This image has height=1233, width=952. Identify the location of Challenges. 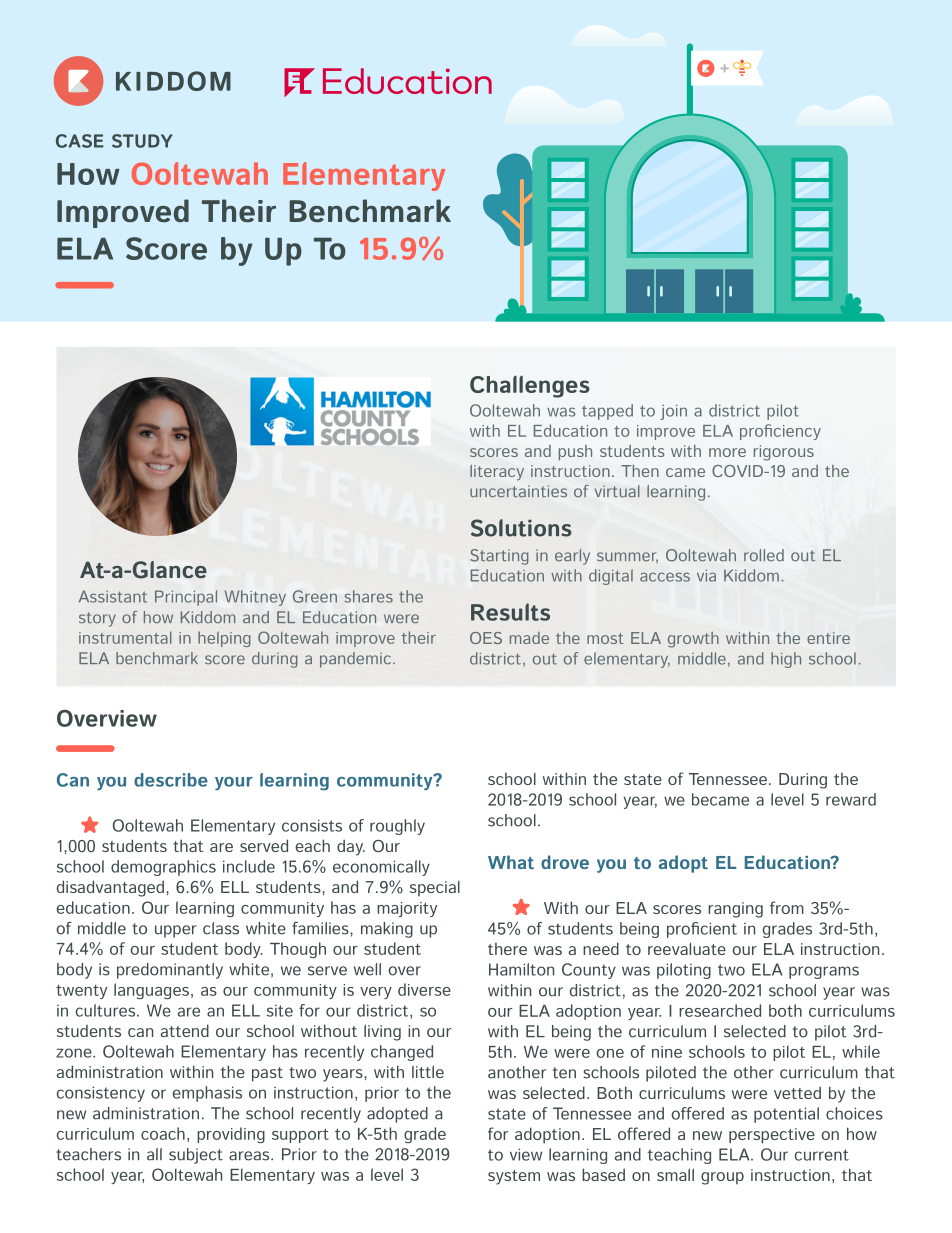
(530, 386).
